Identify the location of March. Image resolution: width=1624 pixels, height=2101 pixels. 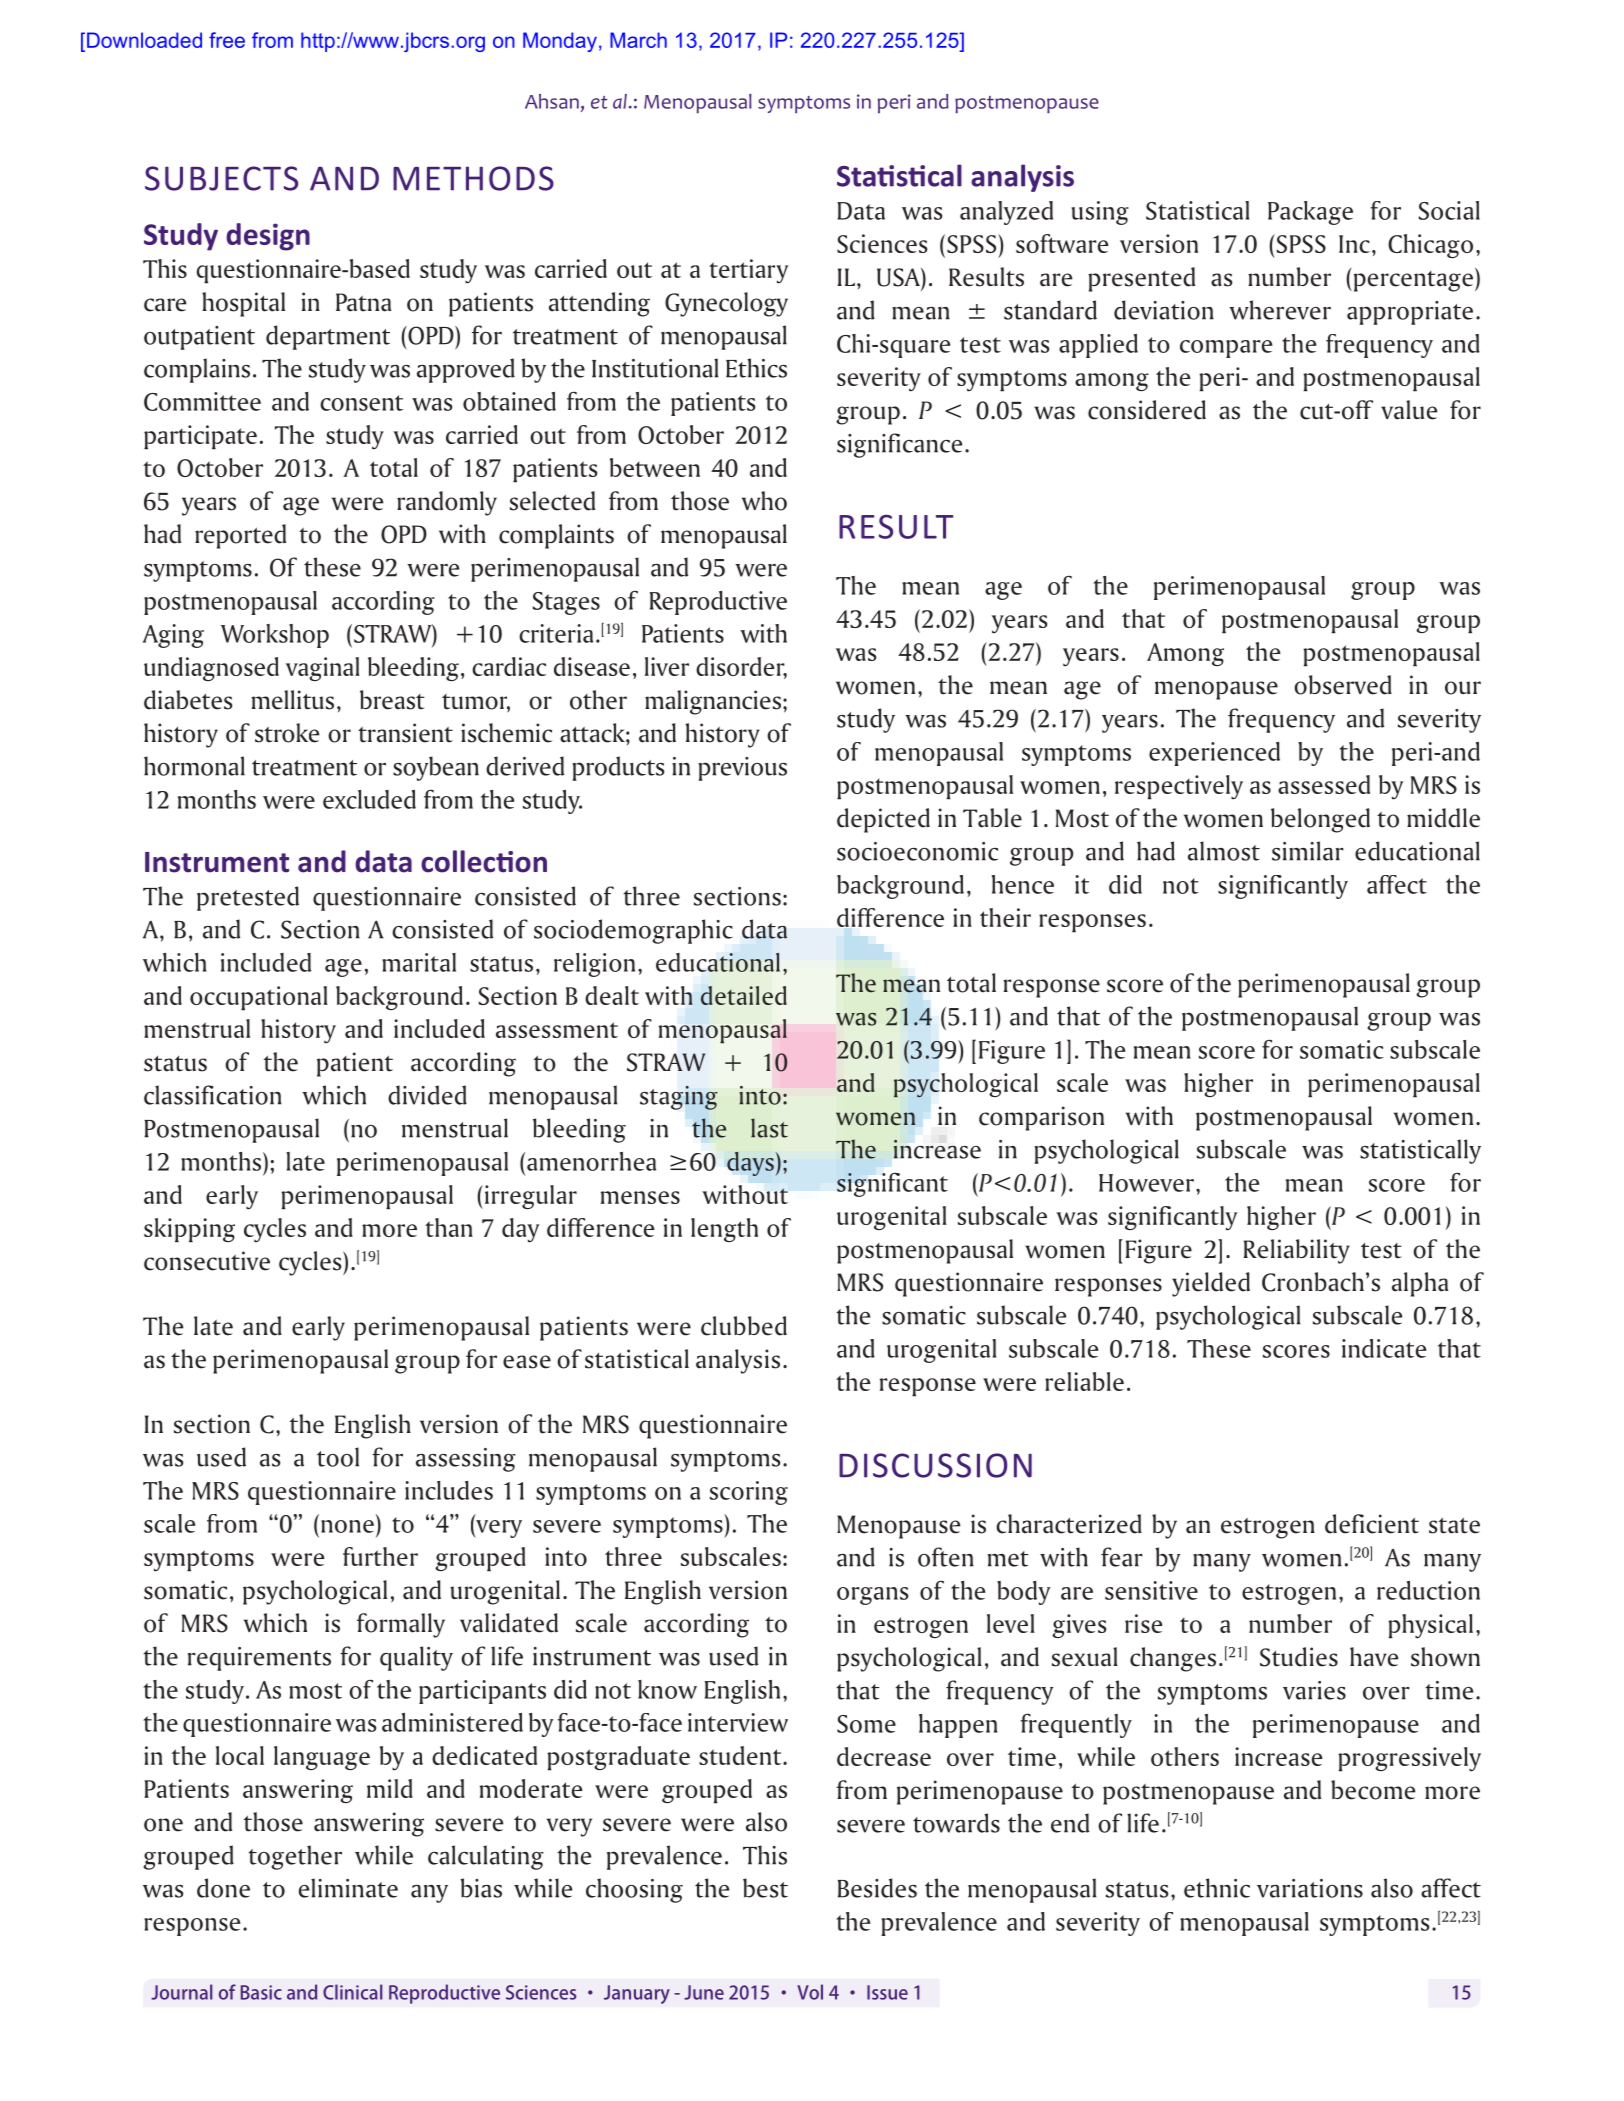
(638, 40).
